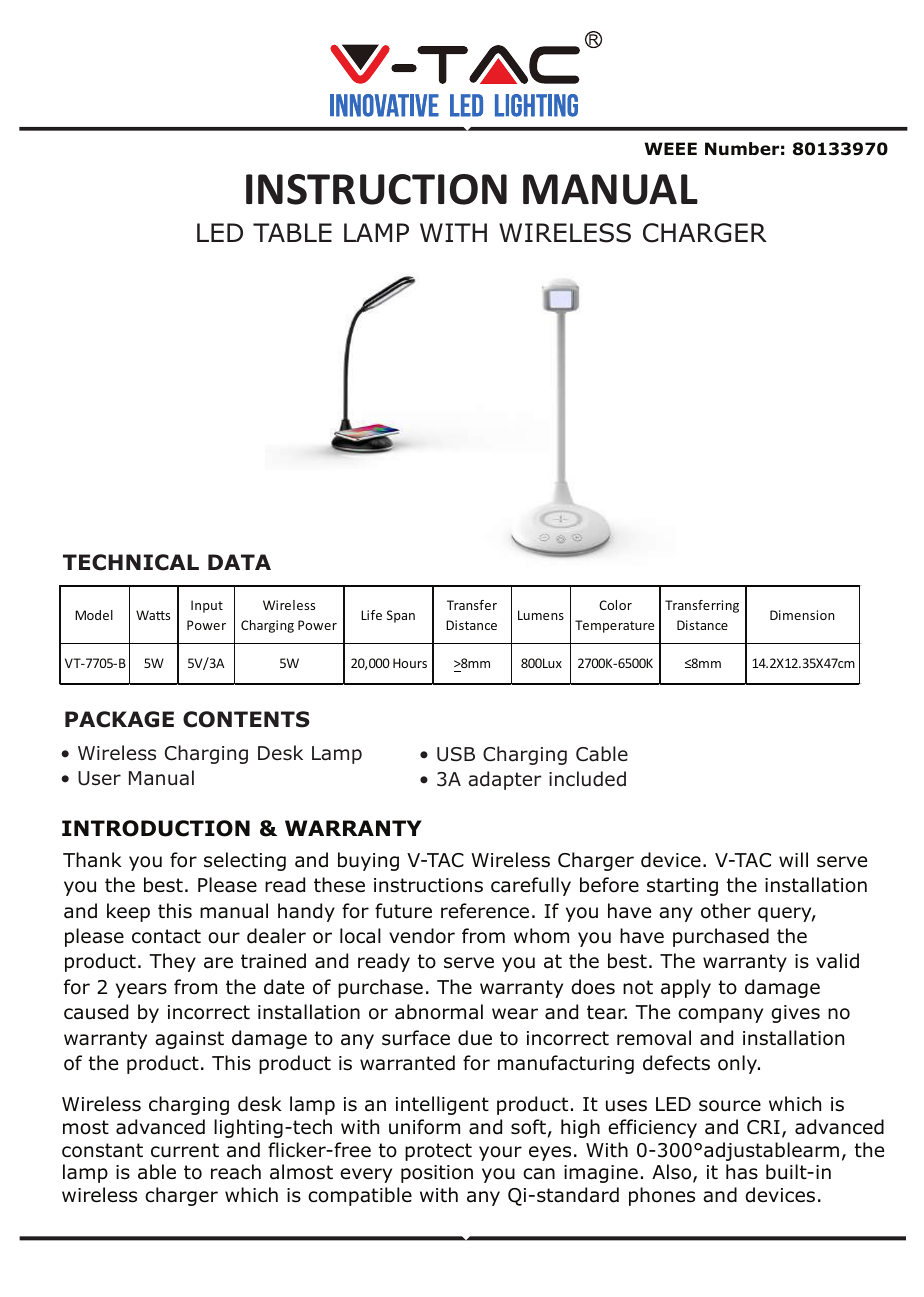  What do you see at coordinates (185, 1150) in the screenshot?
I see `current` at bounding box center [185, 1150].
